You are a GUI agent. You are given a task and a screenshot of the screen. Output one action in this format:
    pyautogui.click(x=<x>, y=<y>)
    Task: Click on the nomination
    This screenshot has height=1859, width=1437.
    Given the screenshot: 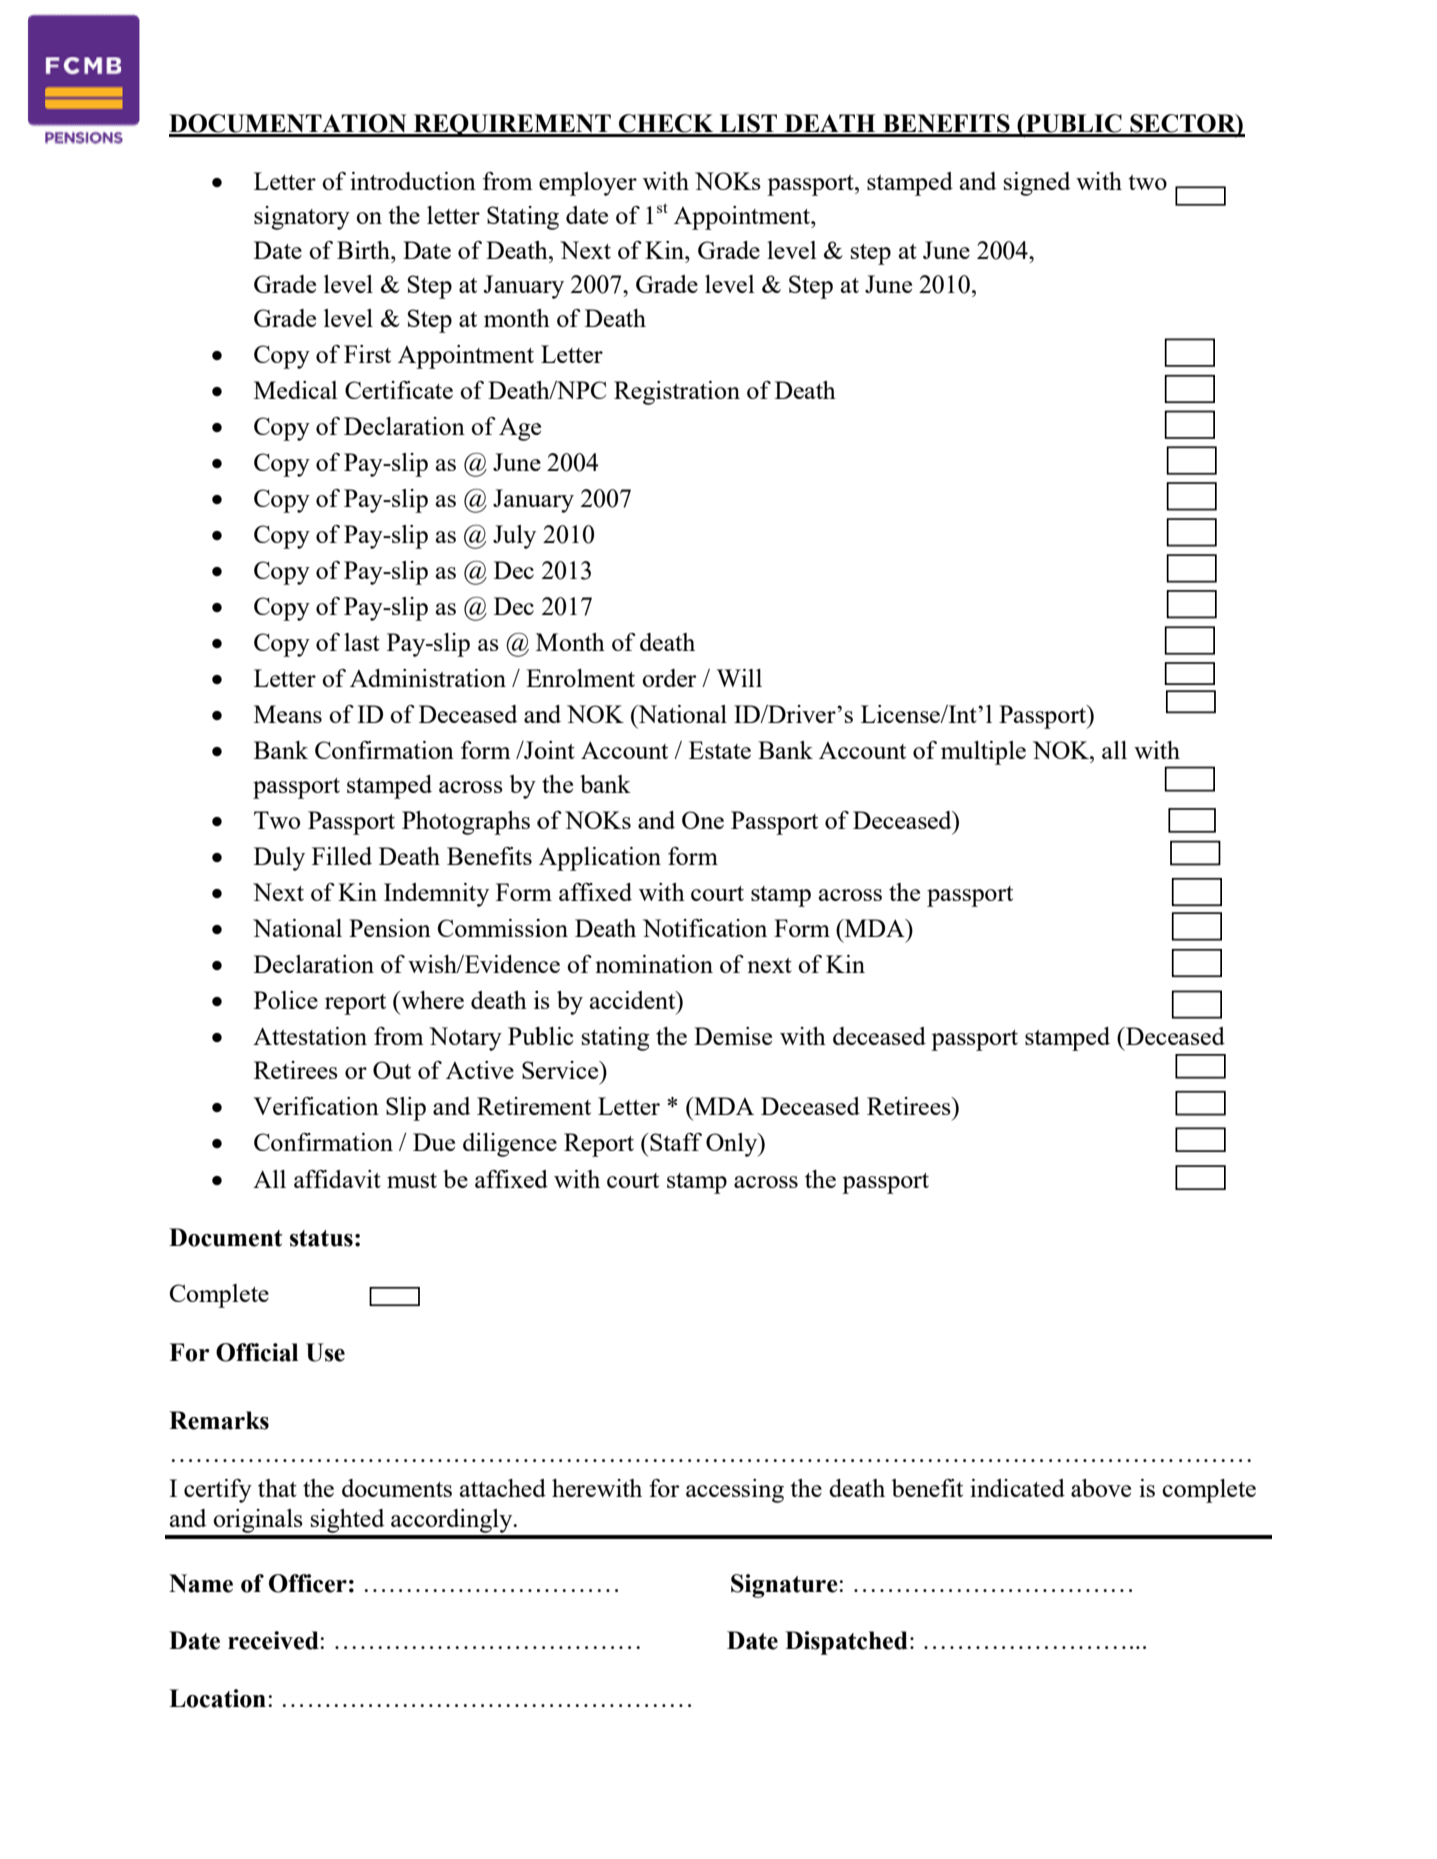 What is the action you would take?
    pyautogui.click(x=654, y=964)
